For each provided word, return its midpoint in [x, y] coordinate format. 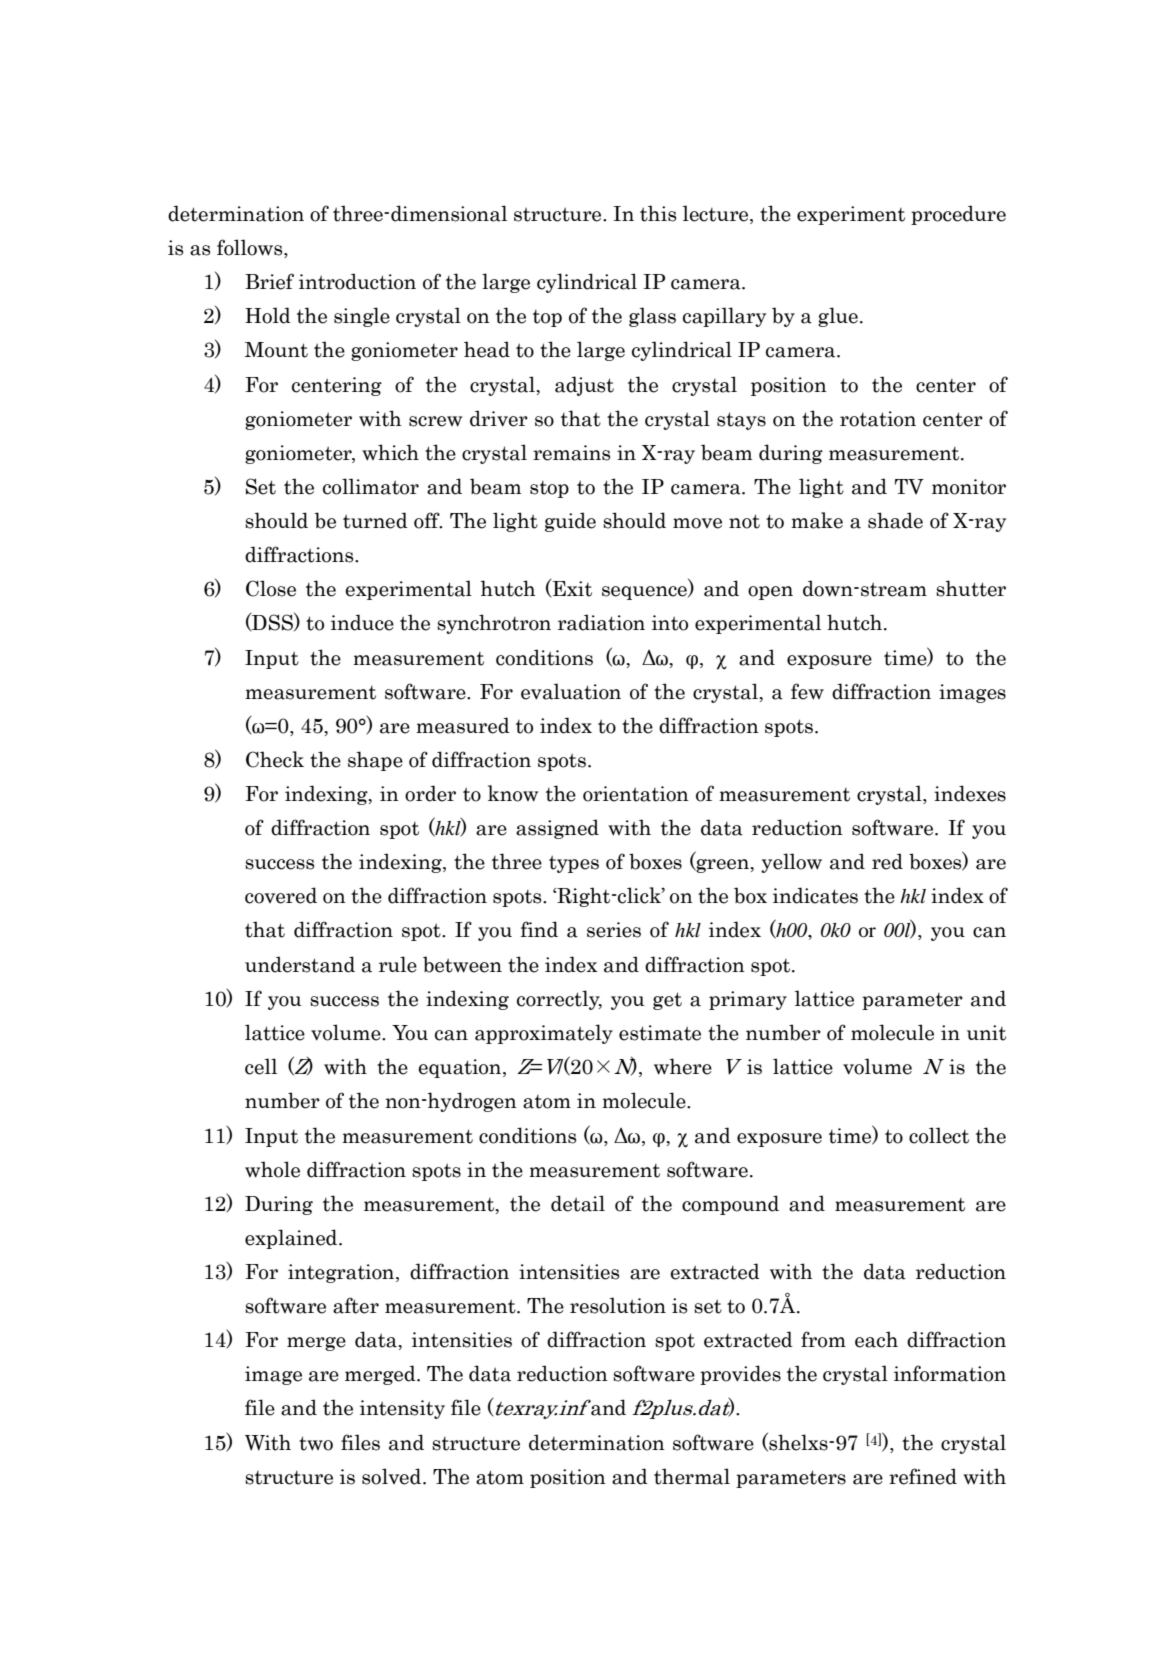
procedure [958, 215]
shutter [971, 588]
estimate [660, 1033]
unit [986, 1033]
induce [362, 622]
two [316, 1443]
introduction [357, 281]
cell [261, 1066]
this [658, 213]
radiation [601, 622]
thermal [692, 1476]
